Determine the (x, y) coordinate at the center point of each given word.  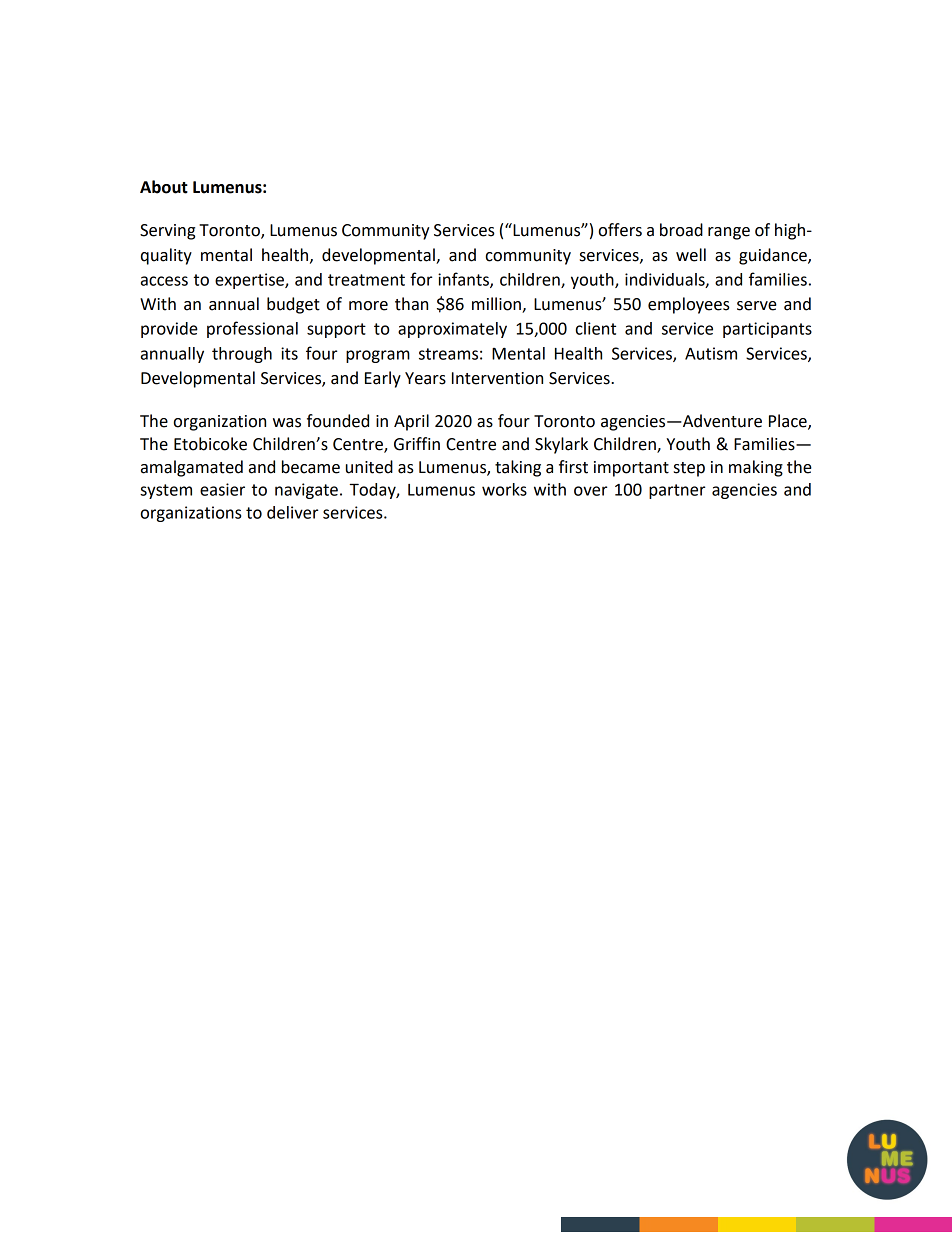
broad (681, 230)
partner (677, 491)
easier (222, 489)
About (164, 187)
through (242, 355)
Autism (711, 353)
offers (620, 230)
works (504, 489)
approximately (452, 330)
